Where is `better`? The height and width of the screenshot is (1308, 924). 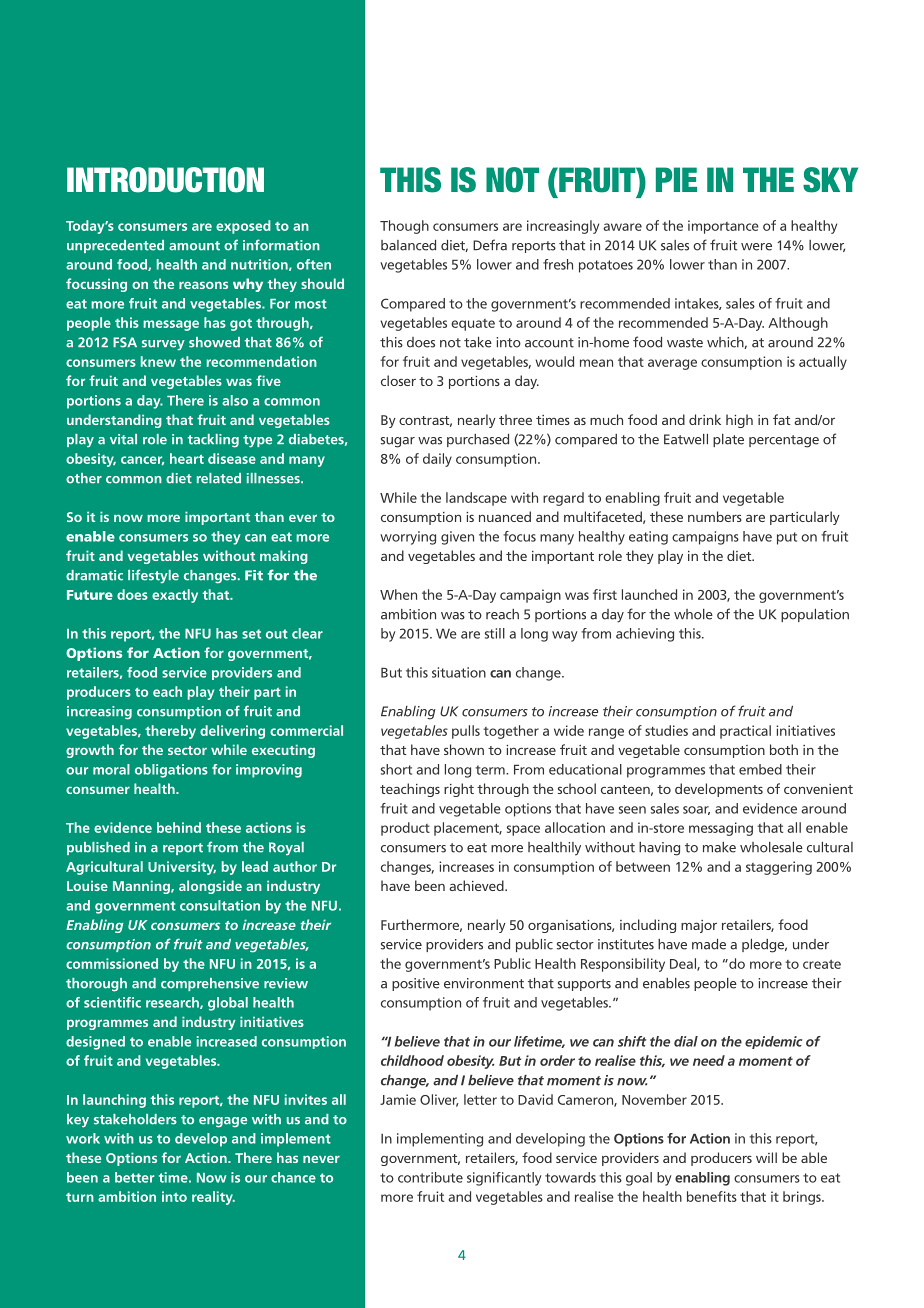 better is located at coordinates (134, 1177).
